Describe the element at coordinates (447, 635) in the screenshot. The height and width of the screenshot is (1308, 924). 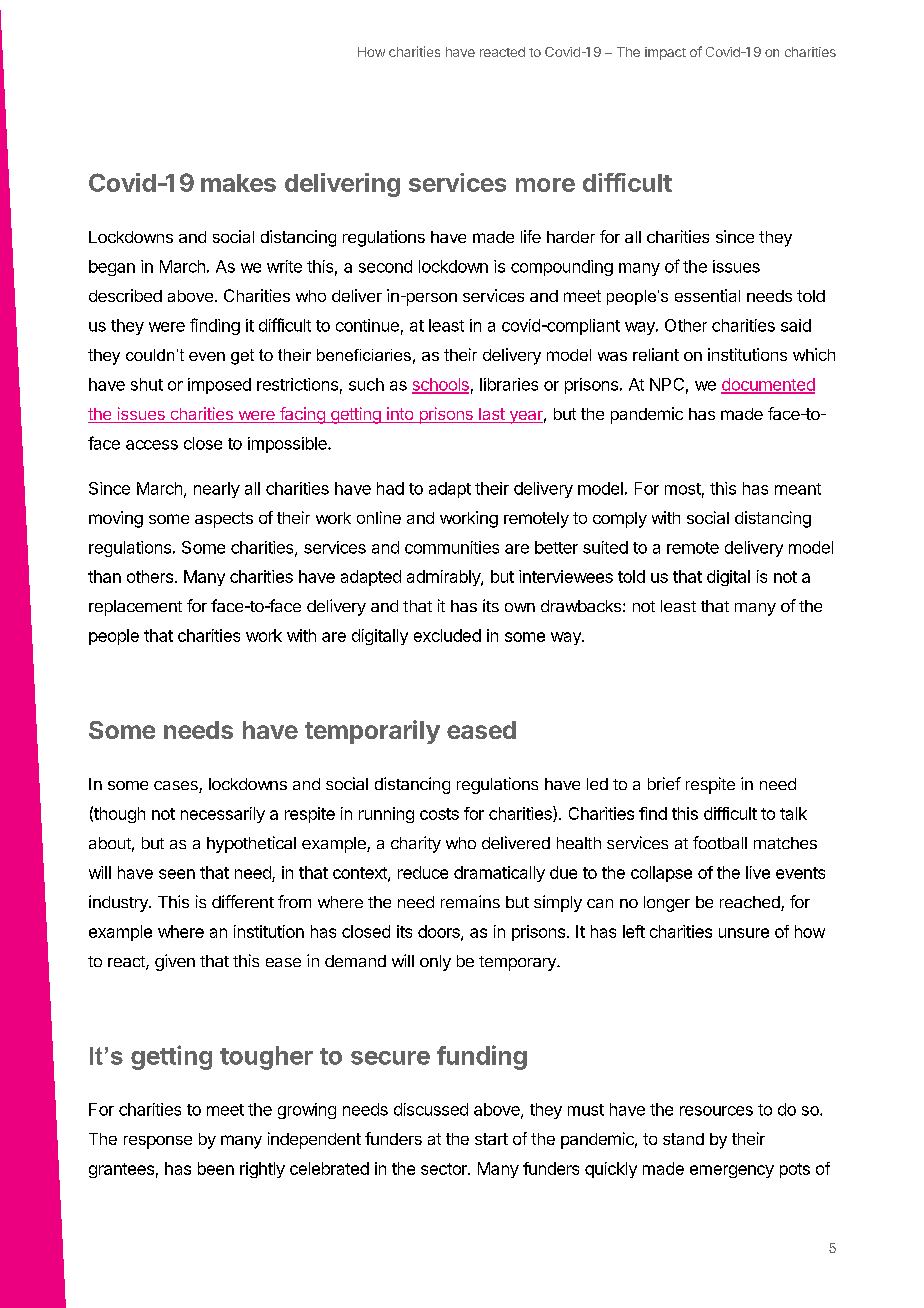
I see `excluded` at that location.
